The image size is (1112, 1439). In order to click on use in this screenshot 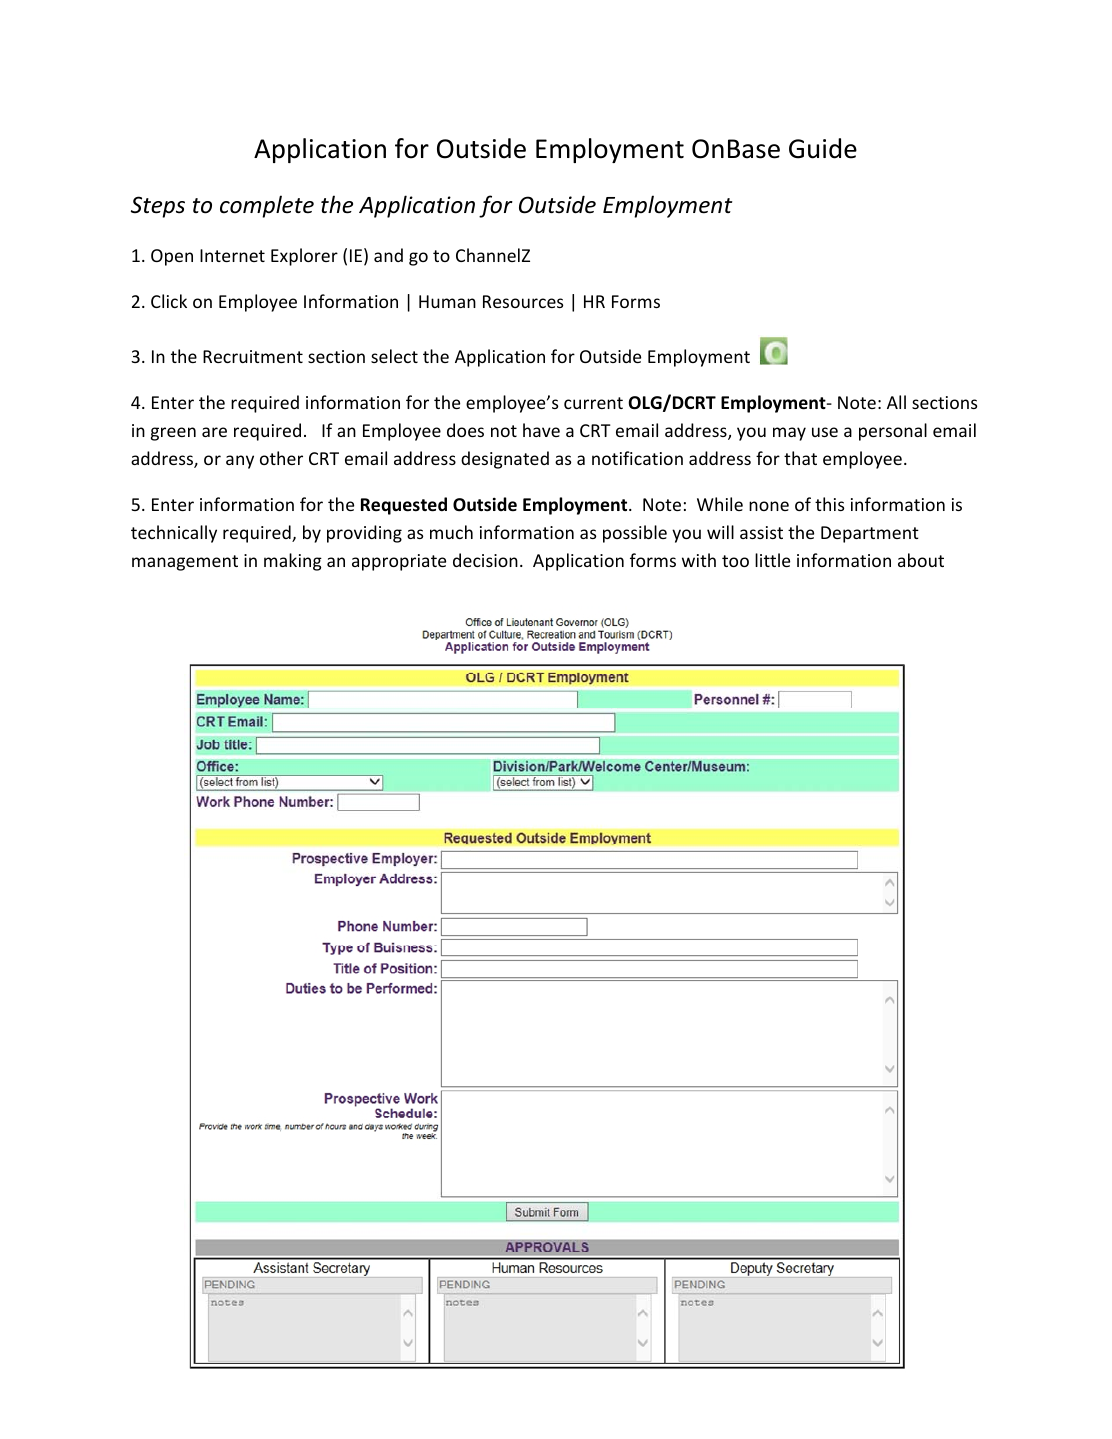, I will do `click(825, 432)`.
